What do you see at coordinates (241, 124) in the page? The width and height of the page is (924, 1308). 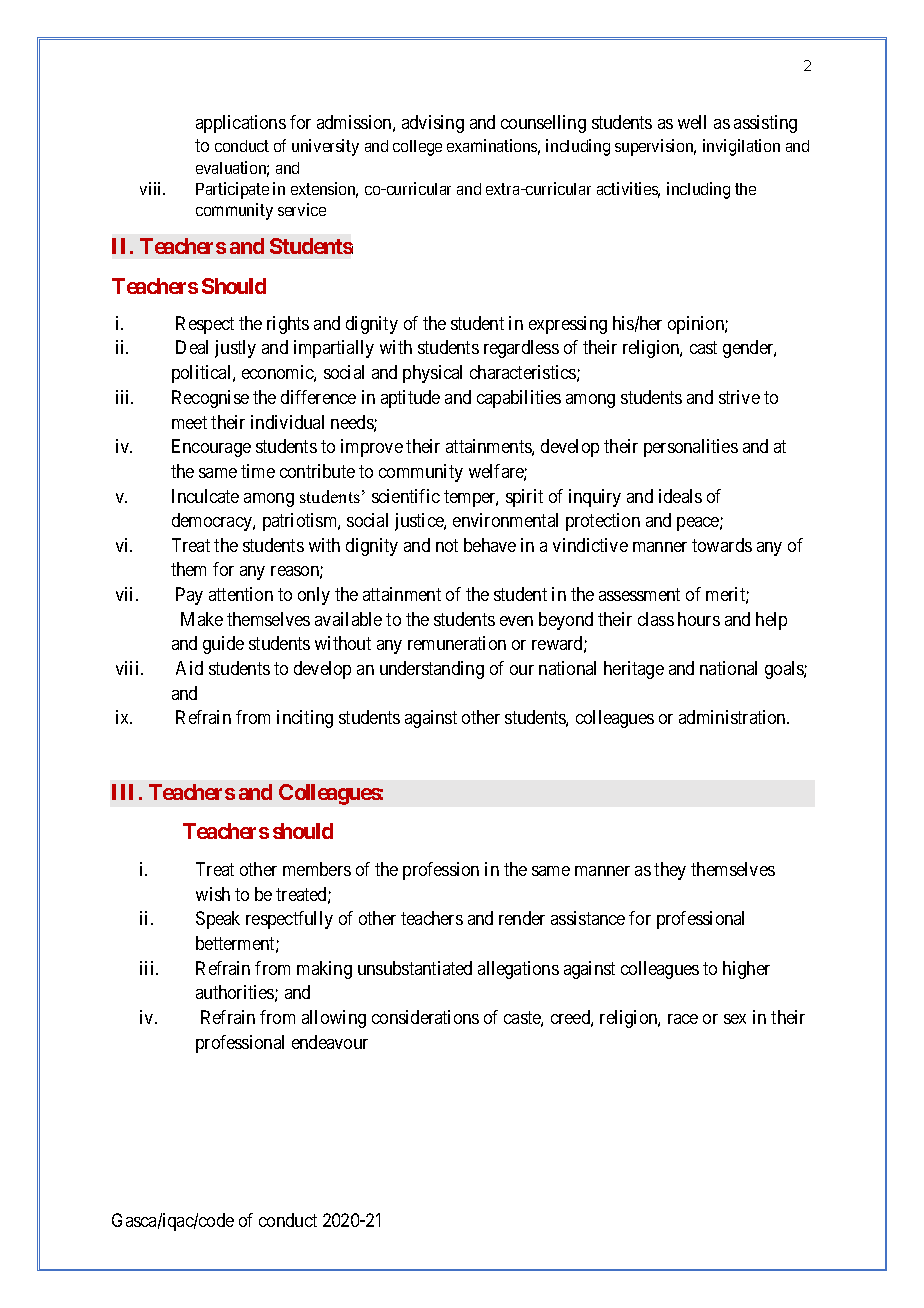 I see `applications` at bounding box center [241, 124].
